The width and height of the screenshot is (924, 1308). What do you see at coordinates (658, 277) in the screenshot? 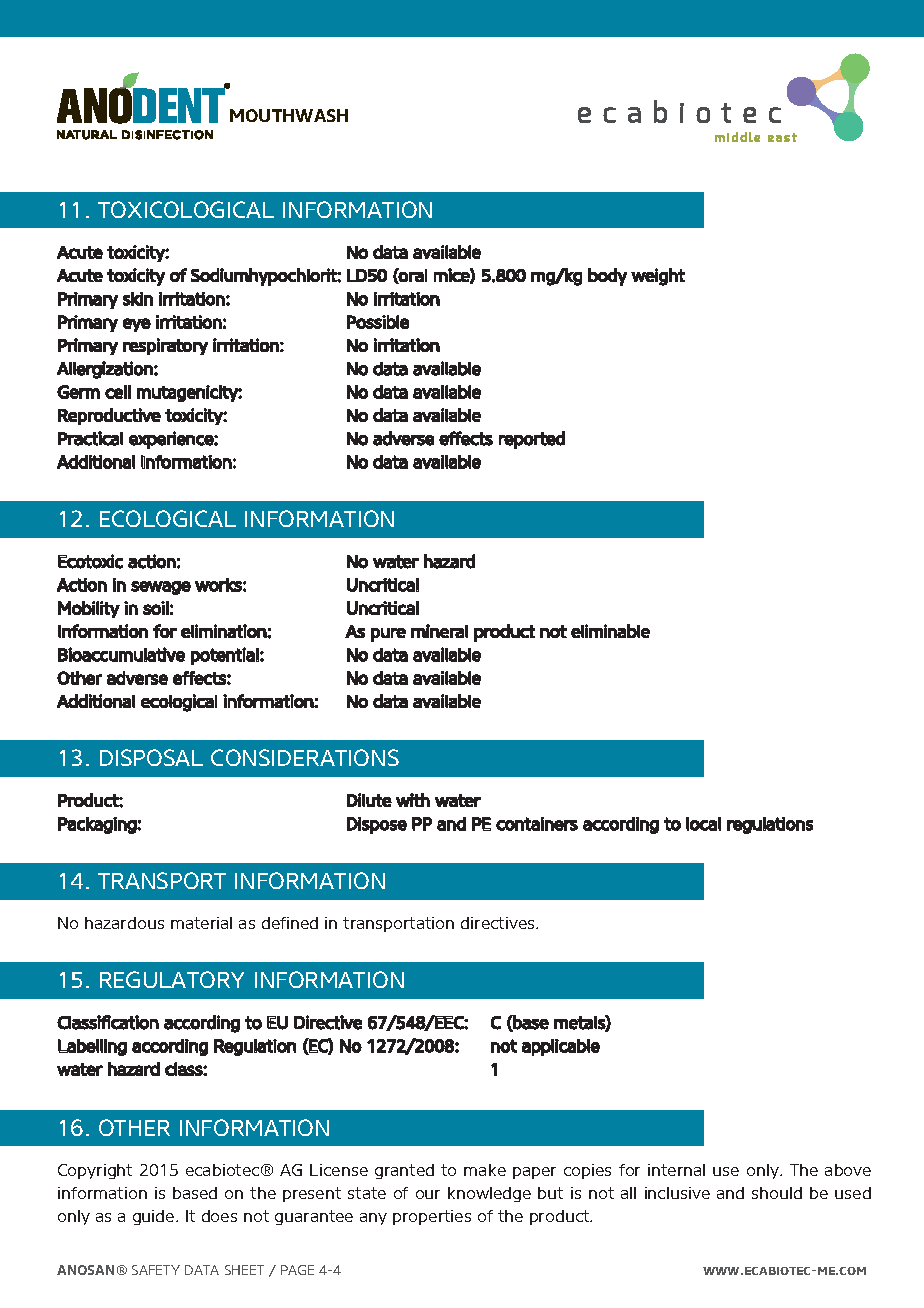
I see `weight` at bounding box center [658, 277].
